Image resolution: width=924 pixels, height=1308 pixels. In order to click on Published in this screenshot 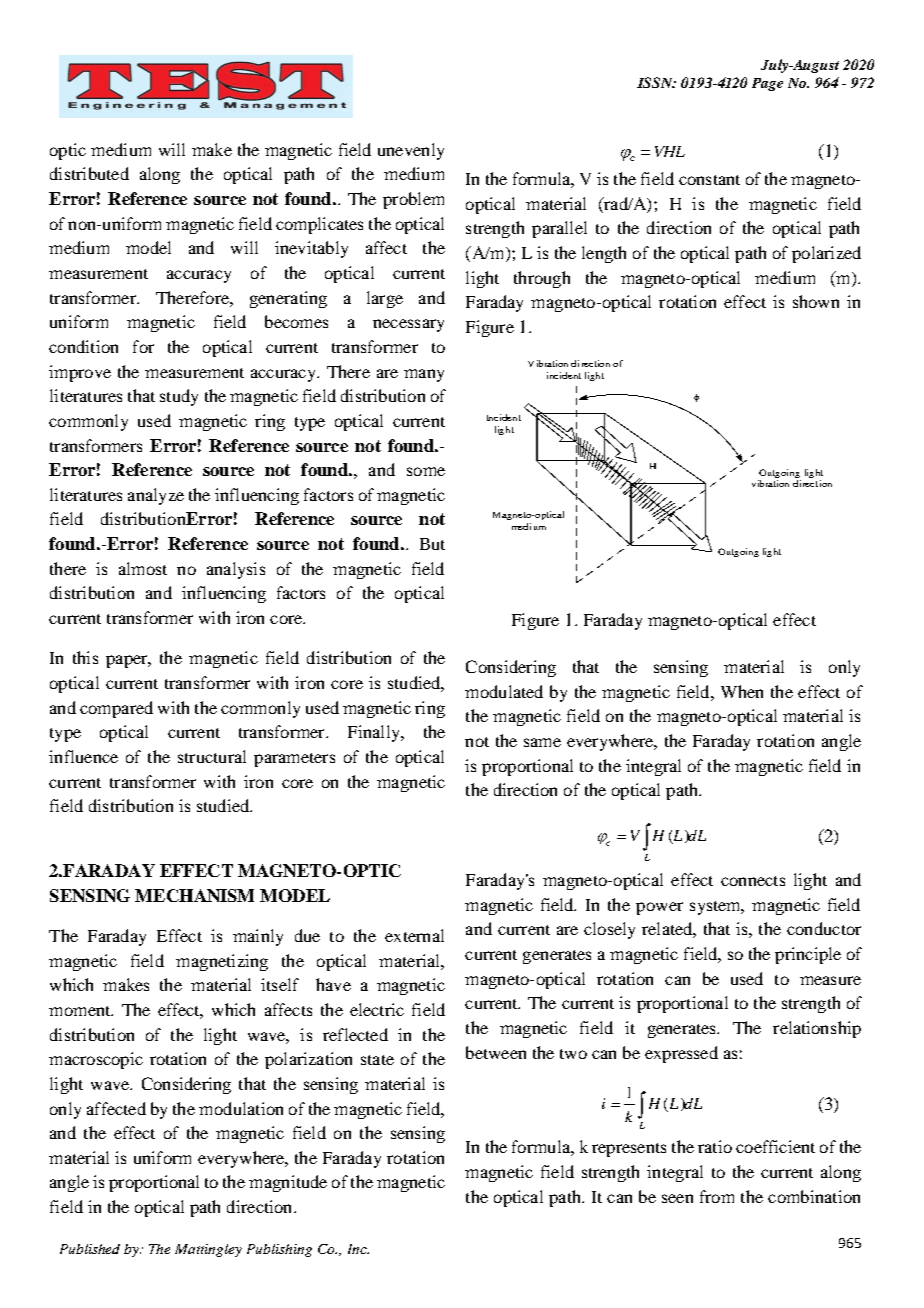, I will do `click(90, 1249)`.
